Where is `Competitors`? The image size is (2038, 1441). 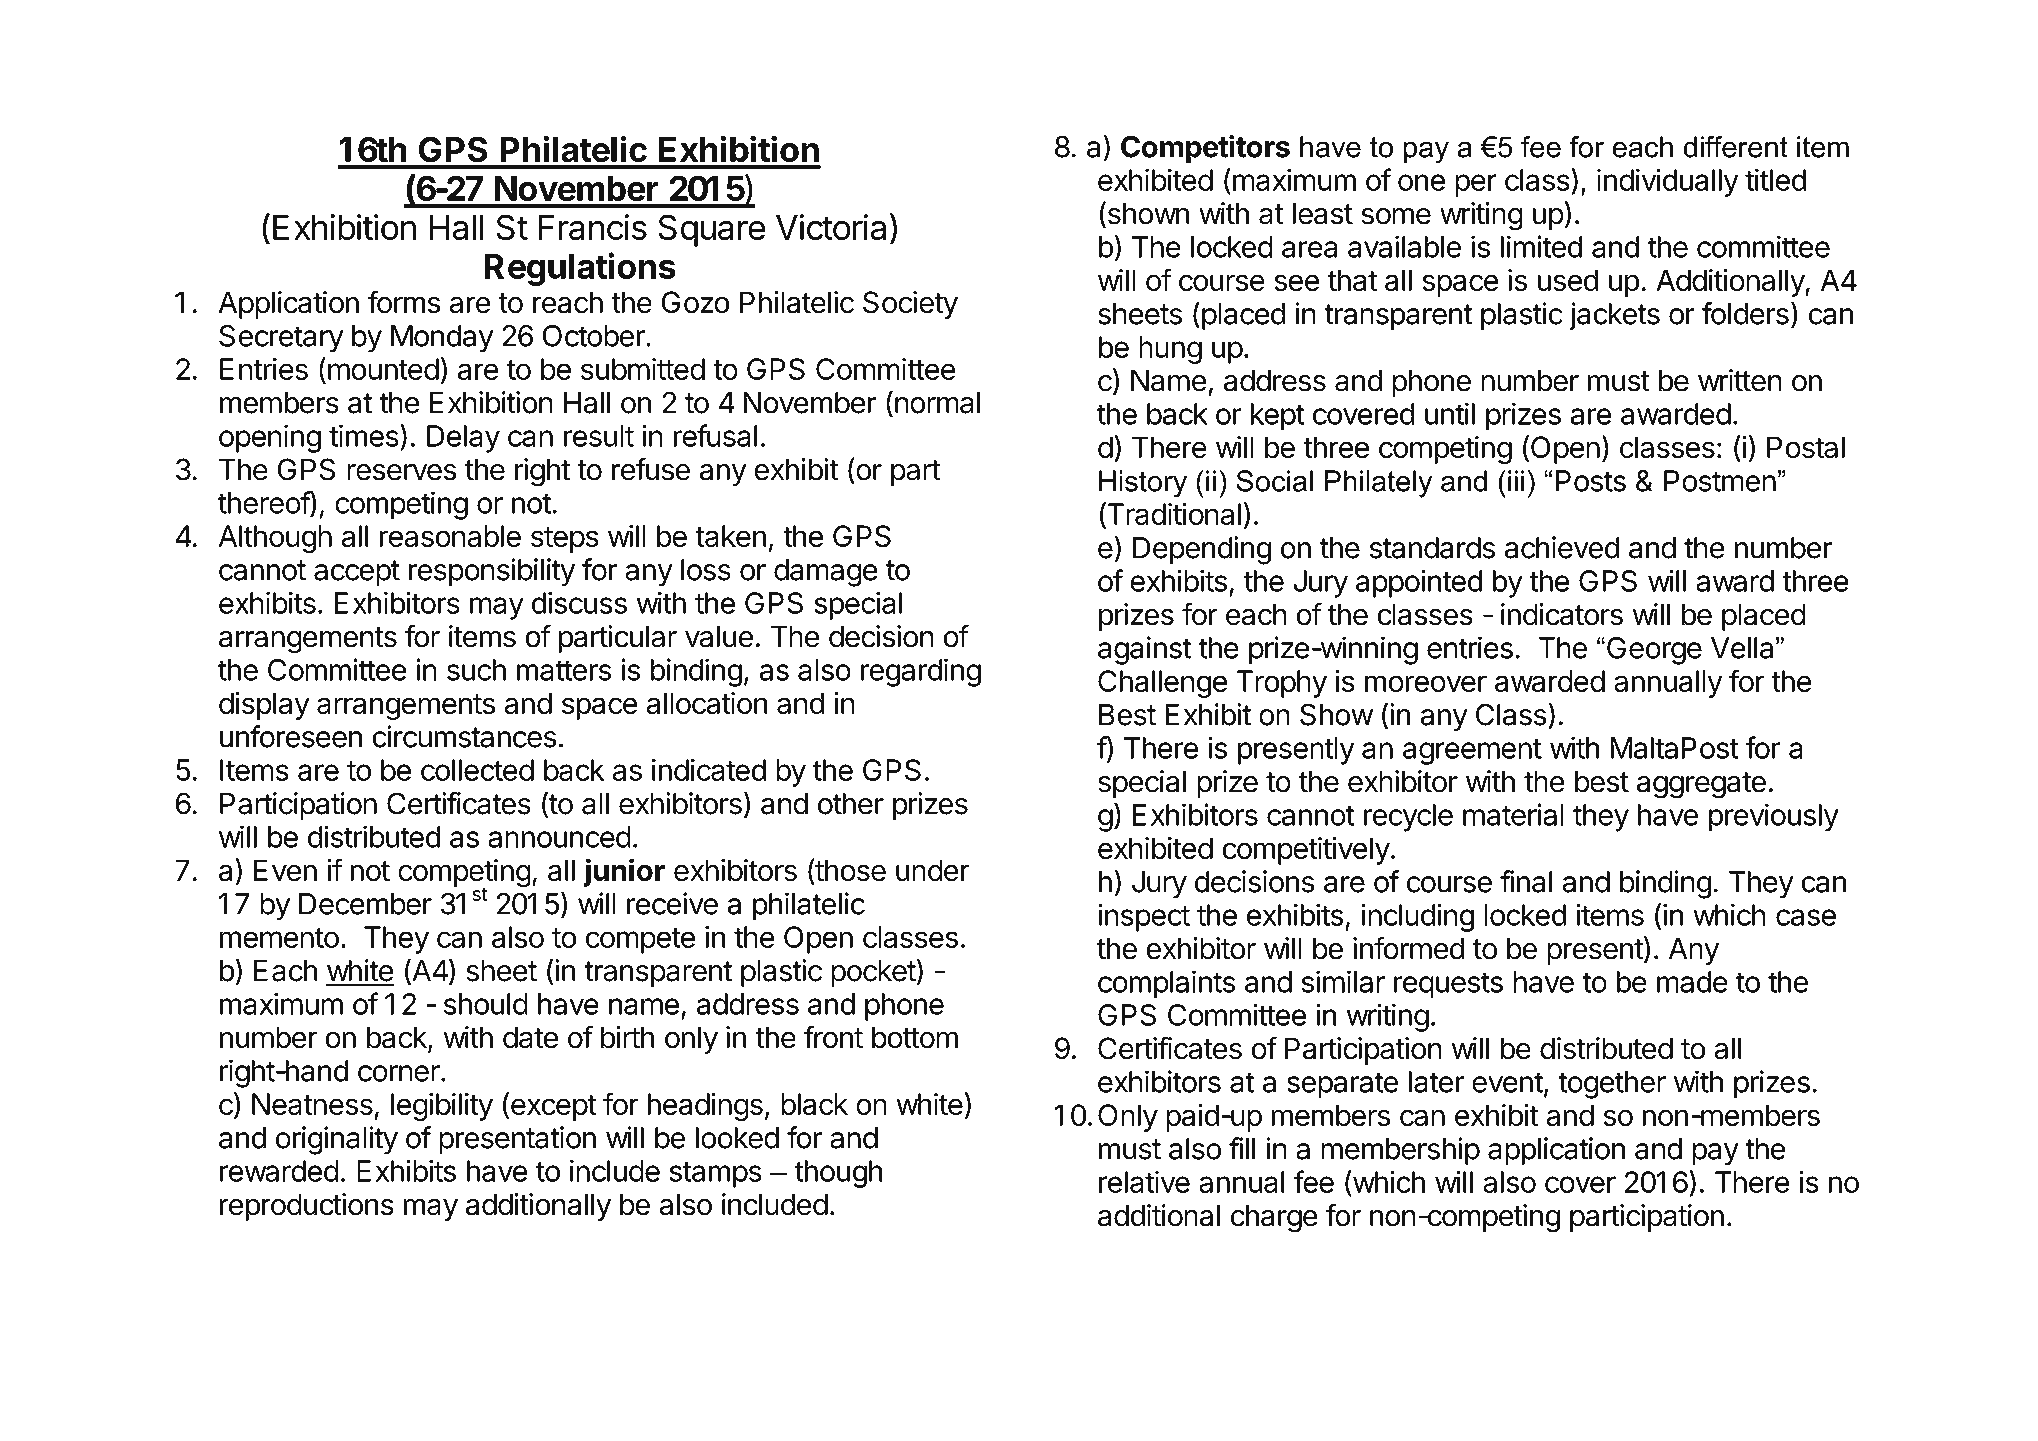
Competitors is located at coordinates (1205, 149).
